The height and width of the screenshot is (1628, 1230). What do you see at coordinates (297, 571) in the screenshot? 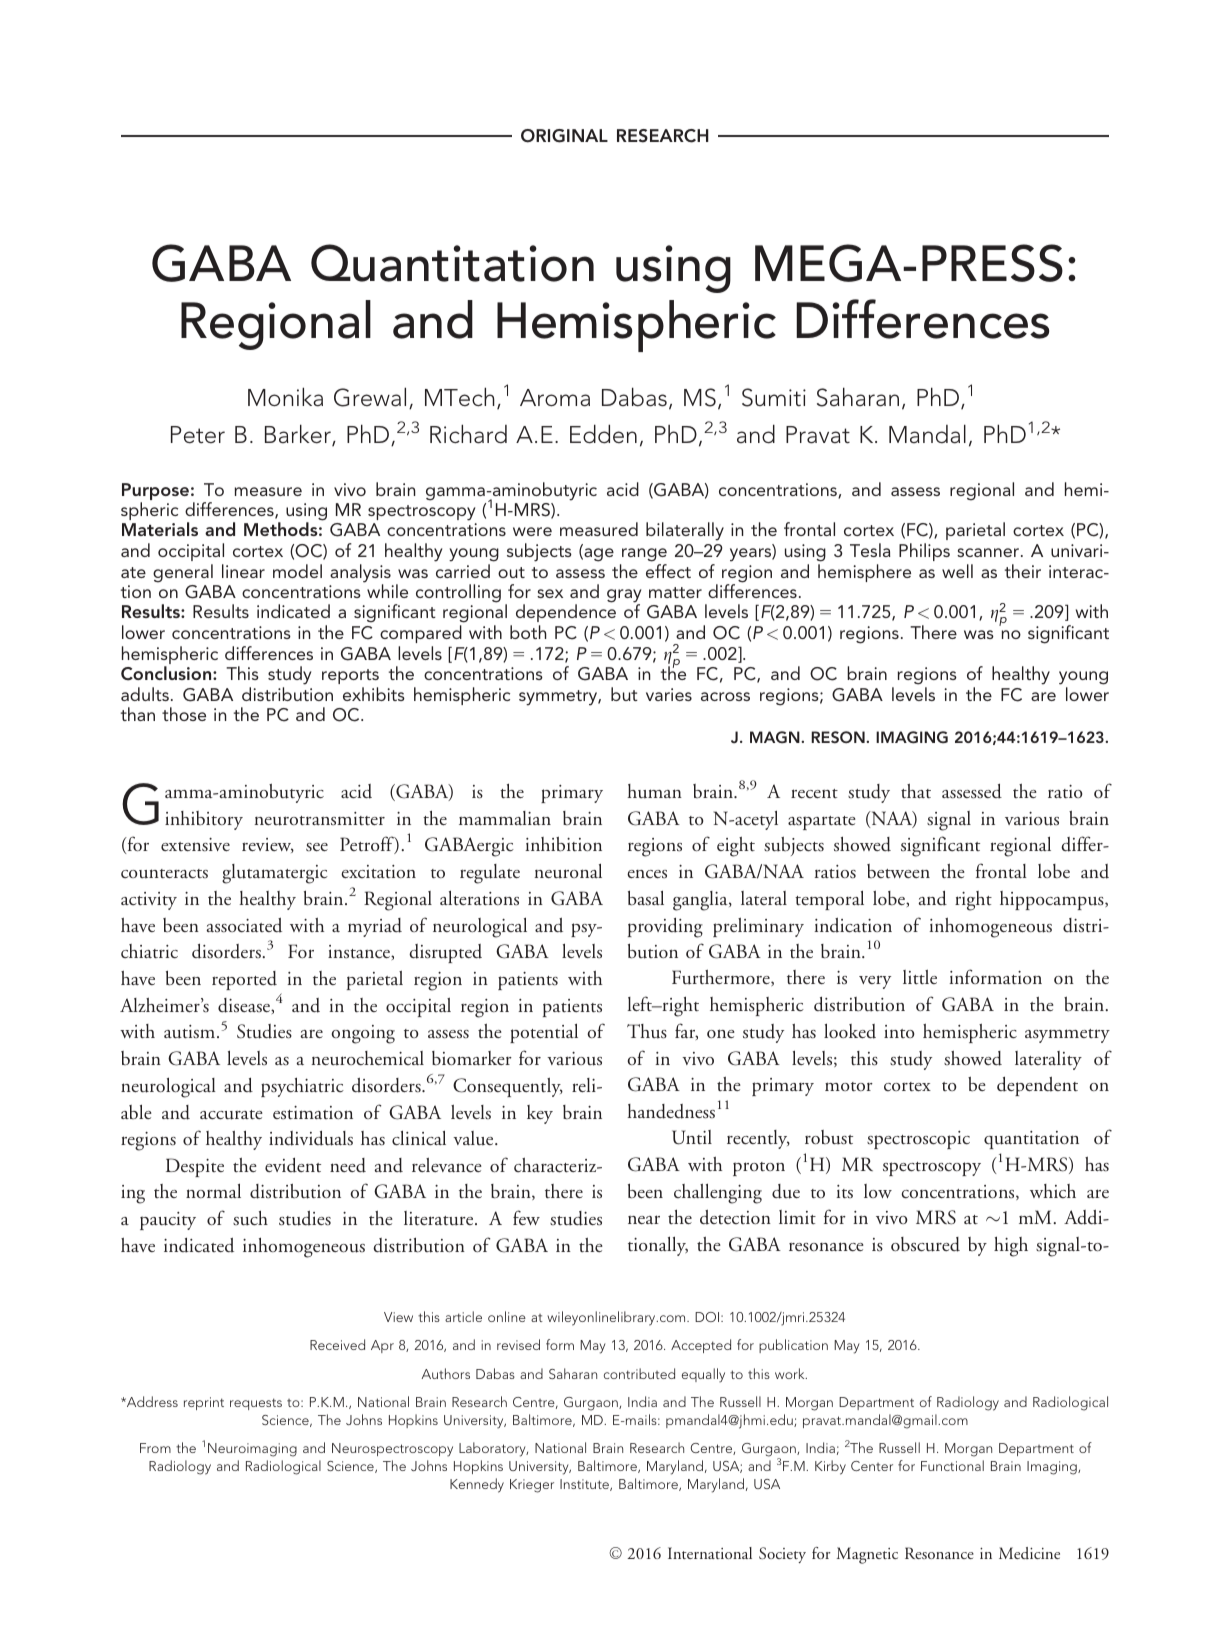
I see `model` at bounding box center [297, 571].
